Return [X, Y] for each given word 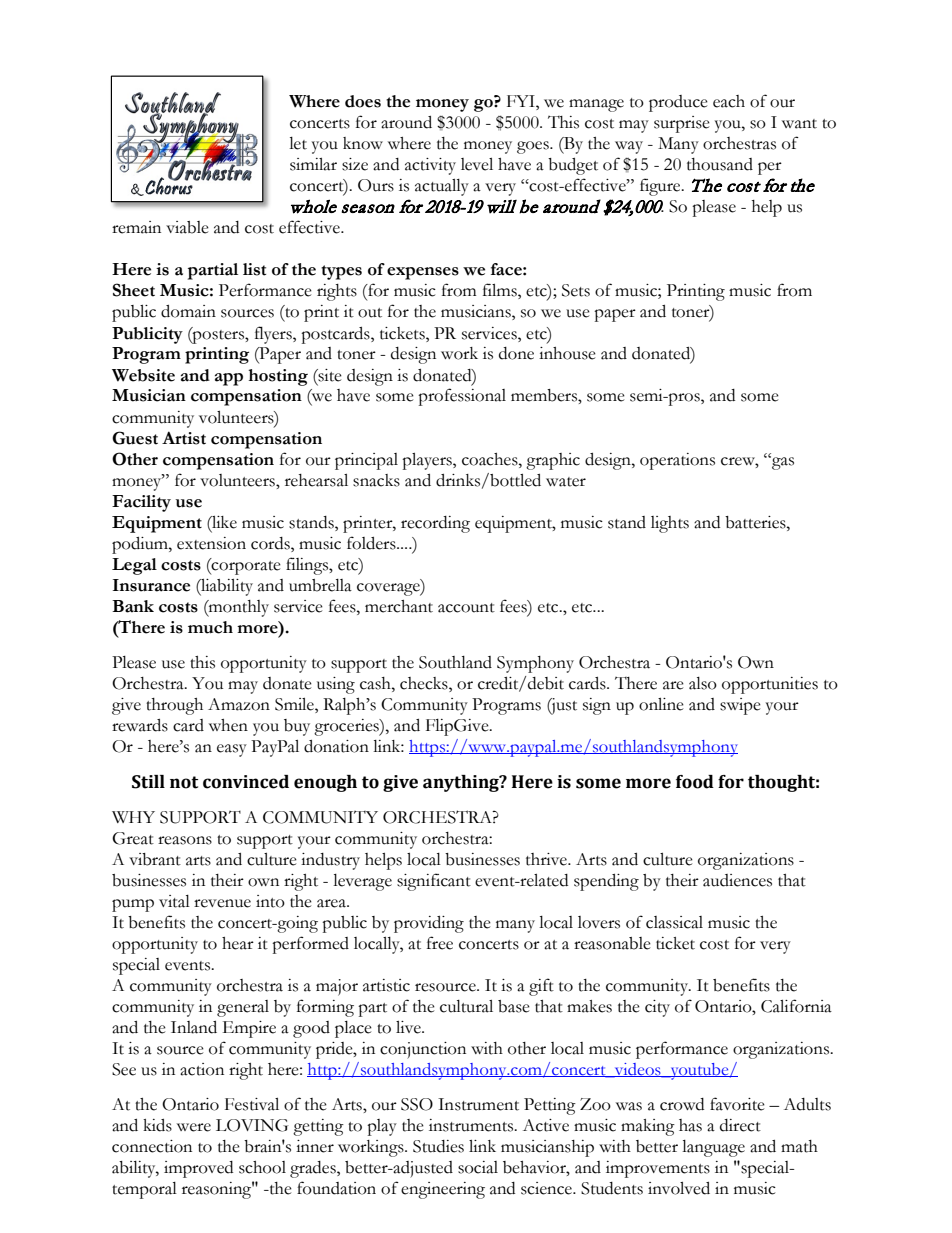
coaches [491, 459]
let [298, 143]
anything [462, 783]
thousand [720, 164]
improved [198, 1169]
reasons [185, 840]
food [695, 782]
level [477, 164]
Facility [141, 503]
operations [677, 461]
